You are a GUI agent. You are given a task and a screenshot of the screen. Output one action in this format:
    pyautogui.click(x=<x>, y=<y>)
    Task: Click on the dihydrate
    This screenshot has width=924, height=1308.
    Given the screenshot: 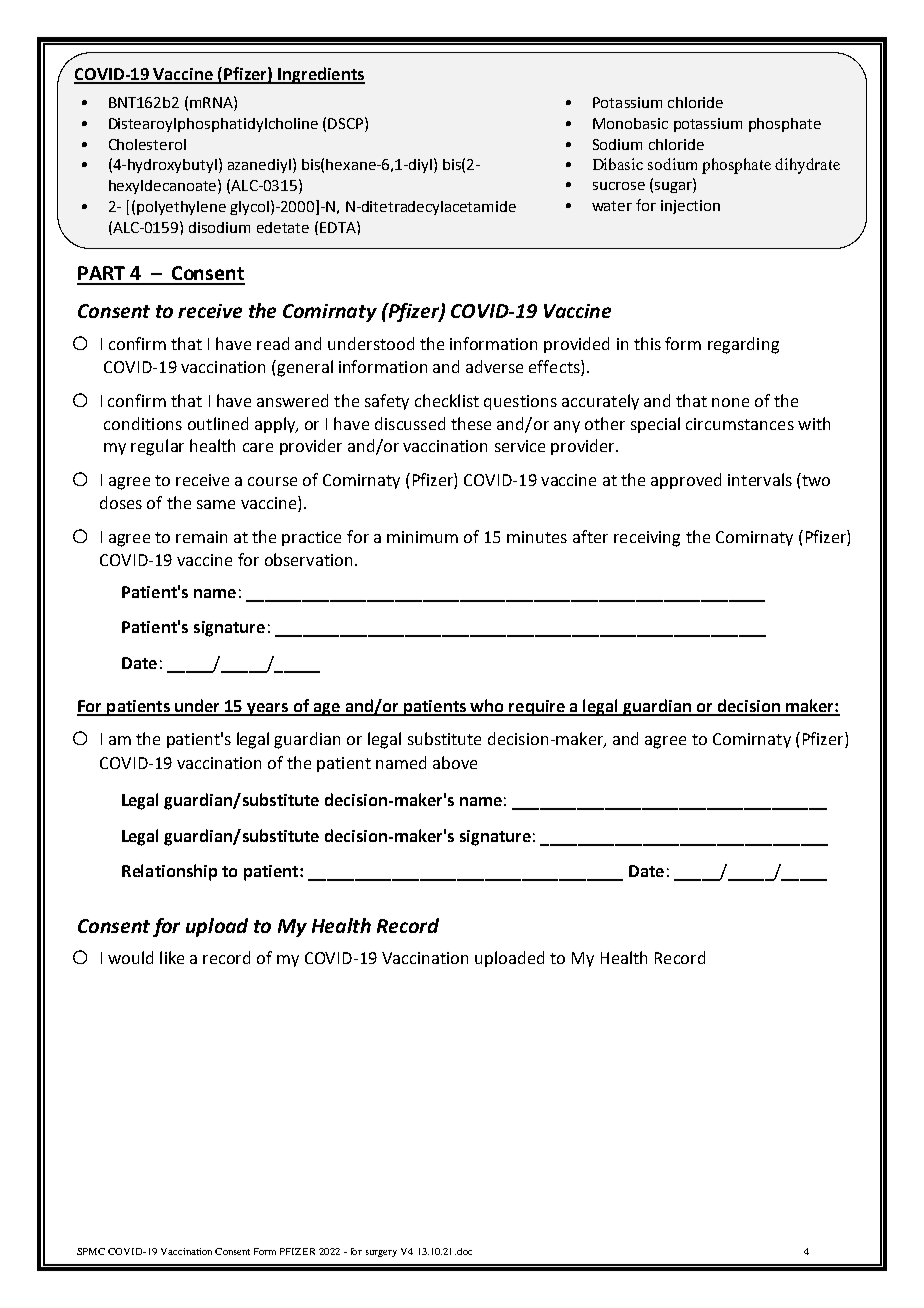 What is the action you would take?
    pyautogui.click(x=807, y=166)
